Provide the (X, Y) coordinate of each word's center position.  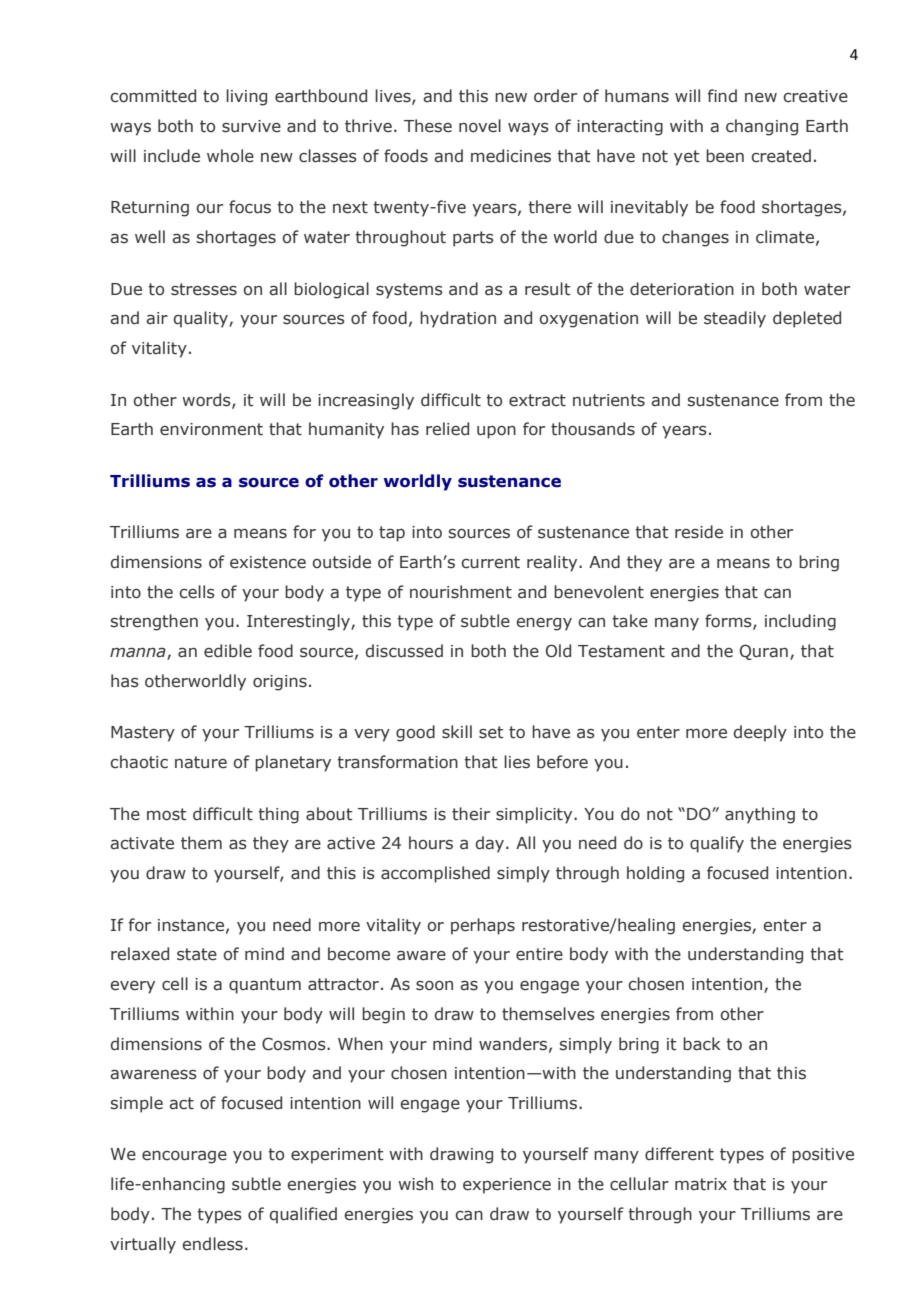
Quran (764, 652)
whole (230, 156)
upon (496, 432)
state (197, 954)
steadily (735, 319)
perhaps (483, 926)
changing (762, 127)
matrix (701, 1184)
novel (480, 126)
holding (655, 874)
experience (507, 1186)
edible (228, 651)
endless (212, 1244)
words (207, 400)
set (491, 732)
